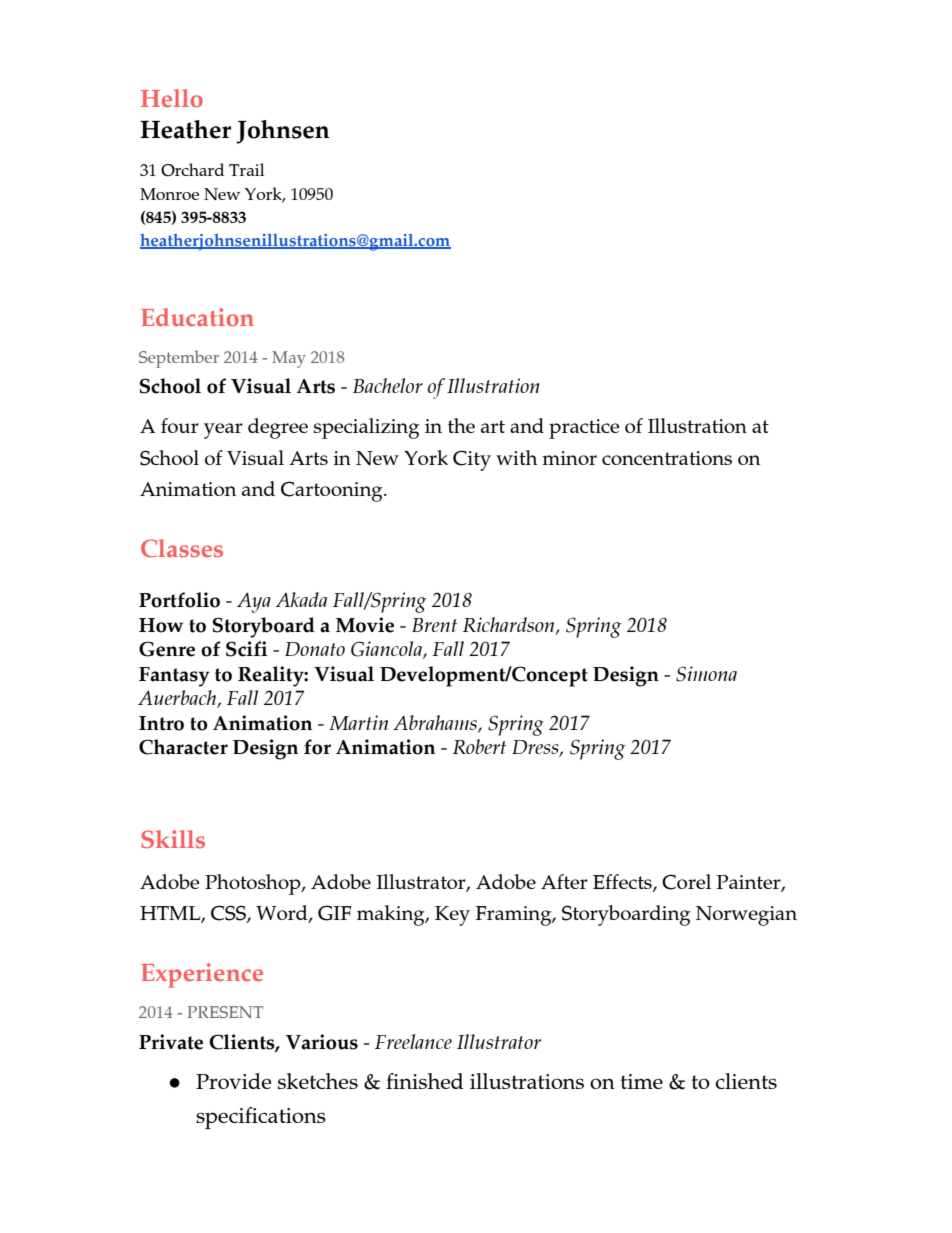  Describe the element at coordinates (667, 458) in the document. I see `concentrations` at that location.
